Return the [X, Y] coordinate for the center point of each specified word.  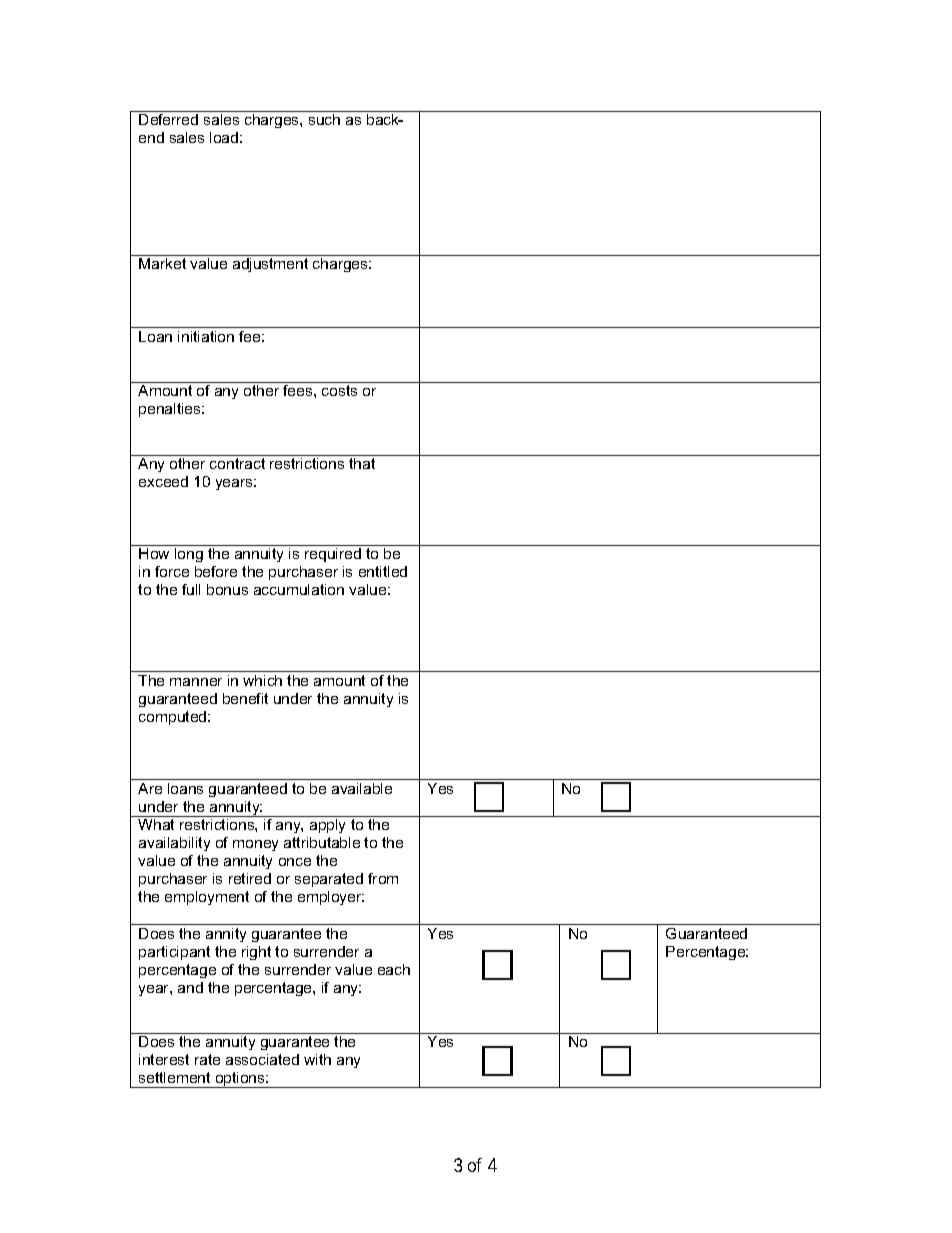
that [362, 463]
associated [262, 1059]
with [317, 1059]
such [324, 119]
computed [174, 718]
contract [237, 463]
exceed [163, 481]
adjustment [270, 265]
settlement [174, 1077]
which [262, 680]
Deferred [168, 119]
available [362, 788]
